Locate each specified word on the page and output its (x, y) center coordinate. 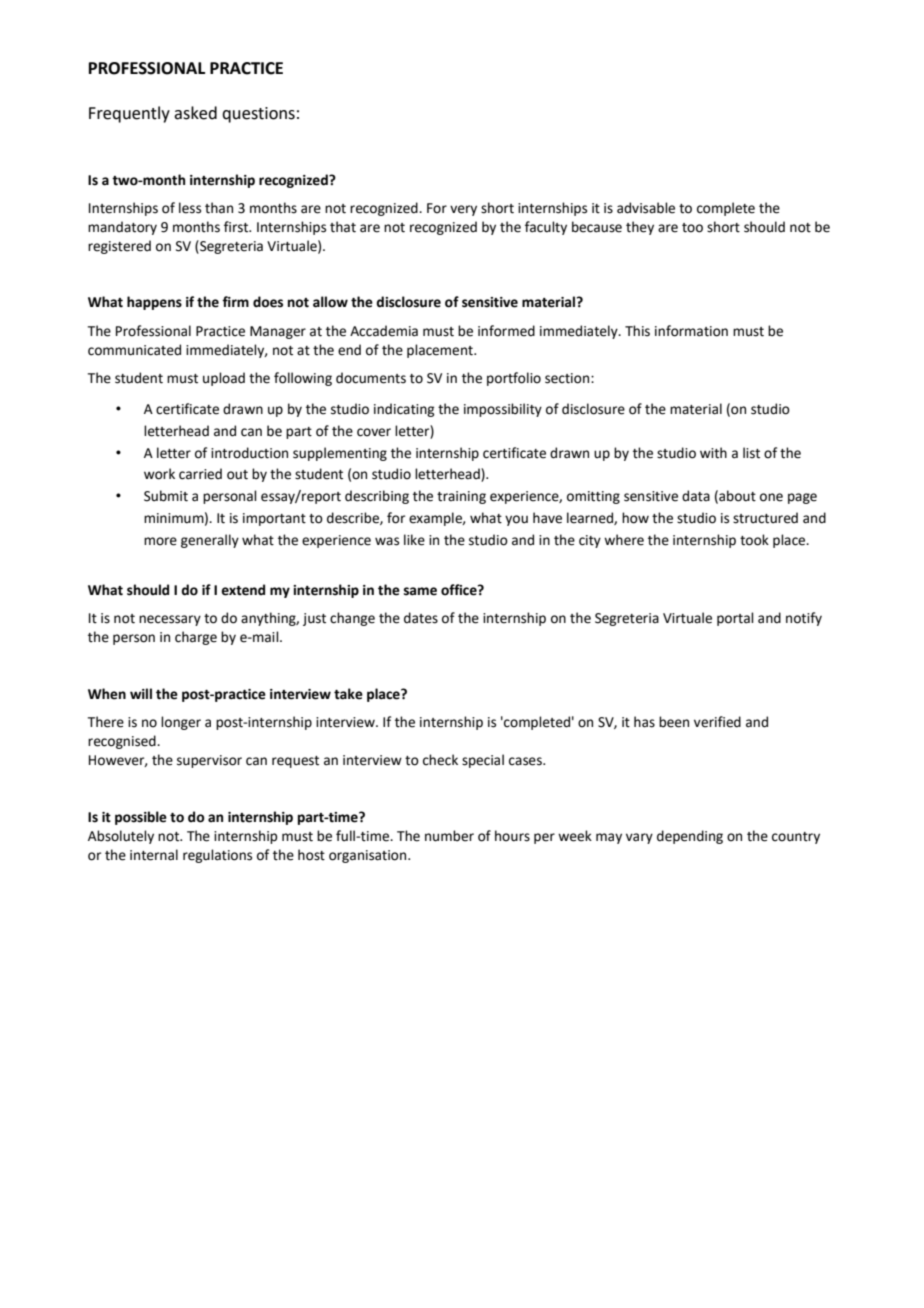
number (449, 836)
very (463, 210)
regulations (217, 856)
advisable (646, 208)
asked (195, 113)
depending (690, 837)
